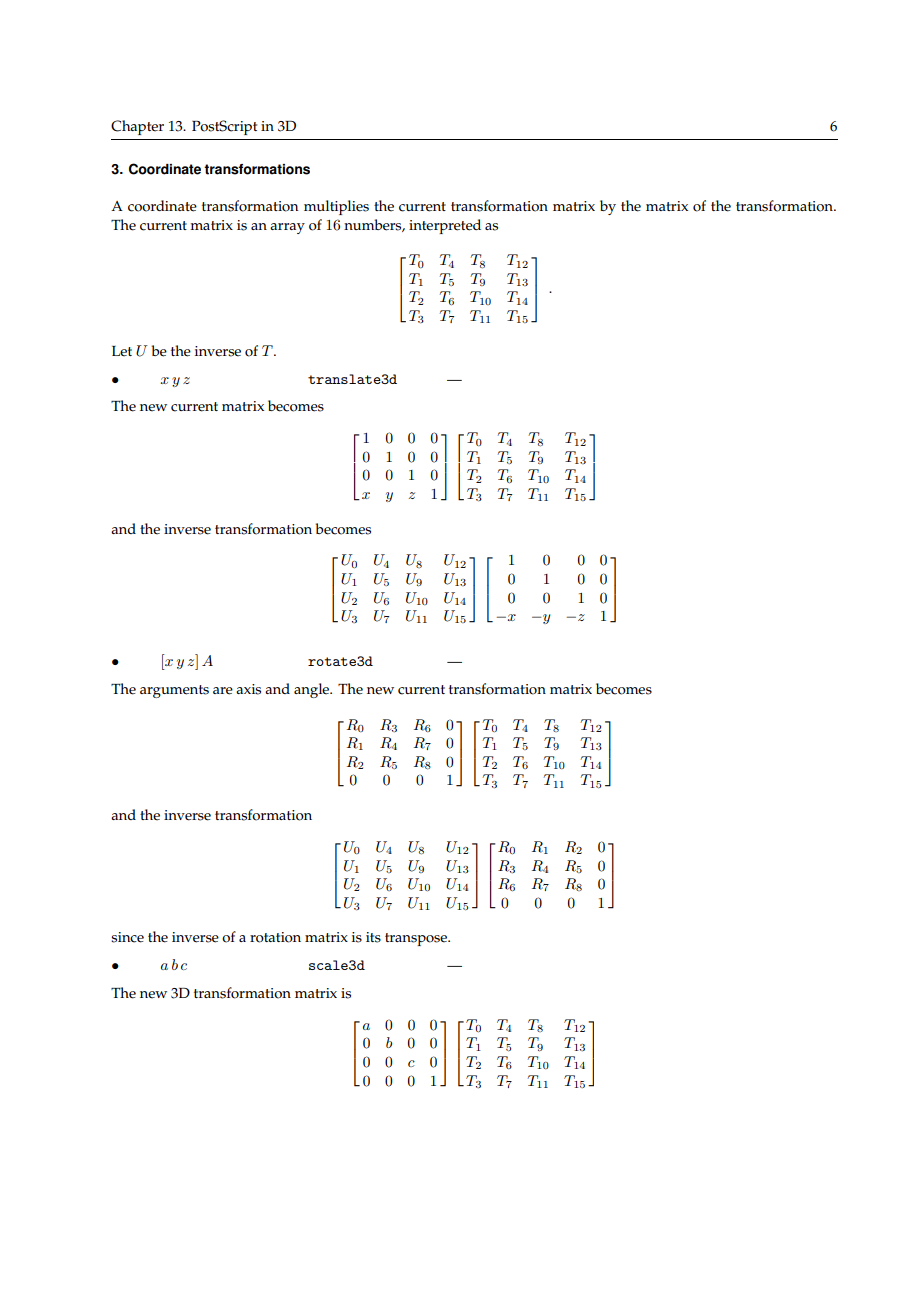  I want to click on arguments, so click(174, 691).
